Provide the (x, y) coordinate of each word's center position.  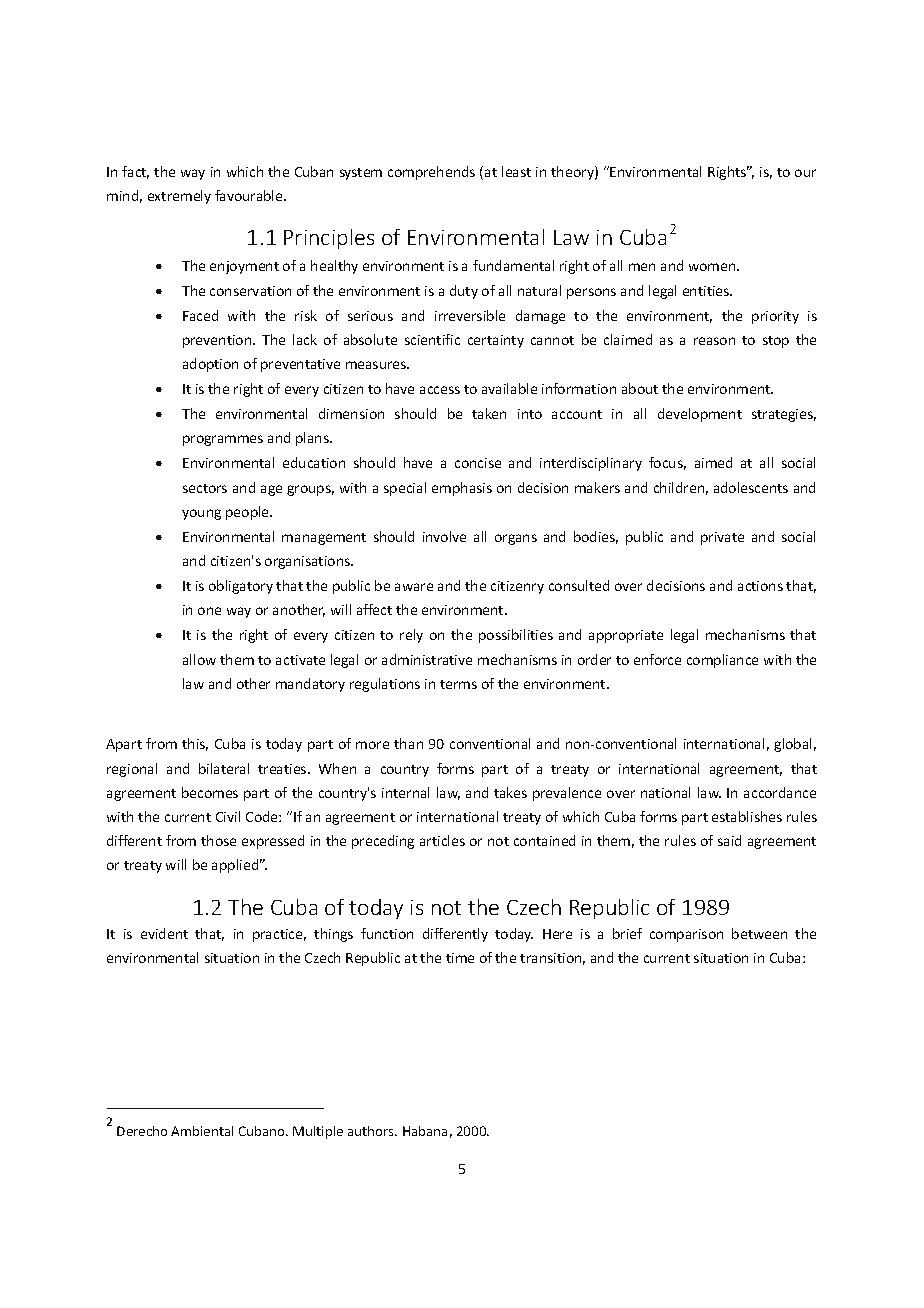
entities (707, 291)
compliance (722, 661)
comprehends (431, 173)
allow (199, 659)
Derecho (142, 1131)
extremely (179, 197)
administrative (427, 659)
